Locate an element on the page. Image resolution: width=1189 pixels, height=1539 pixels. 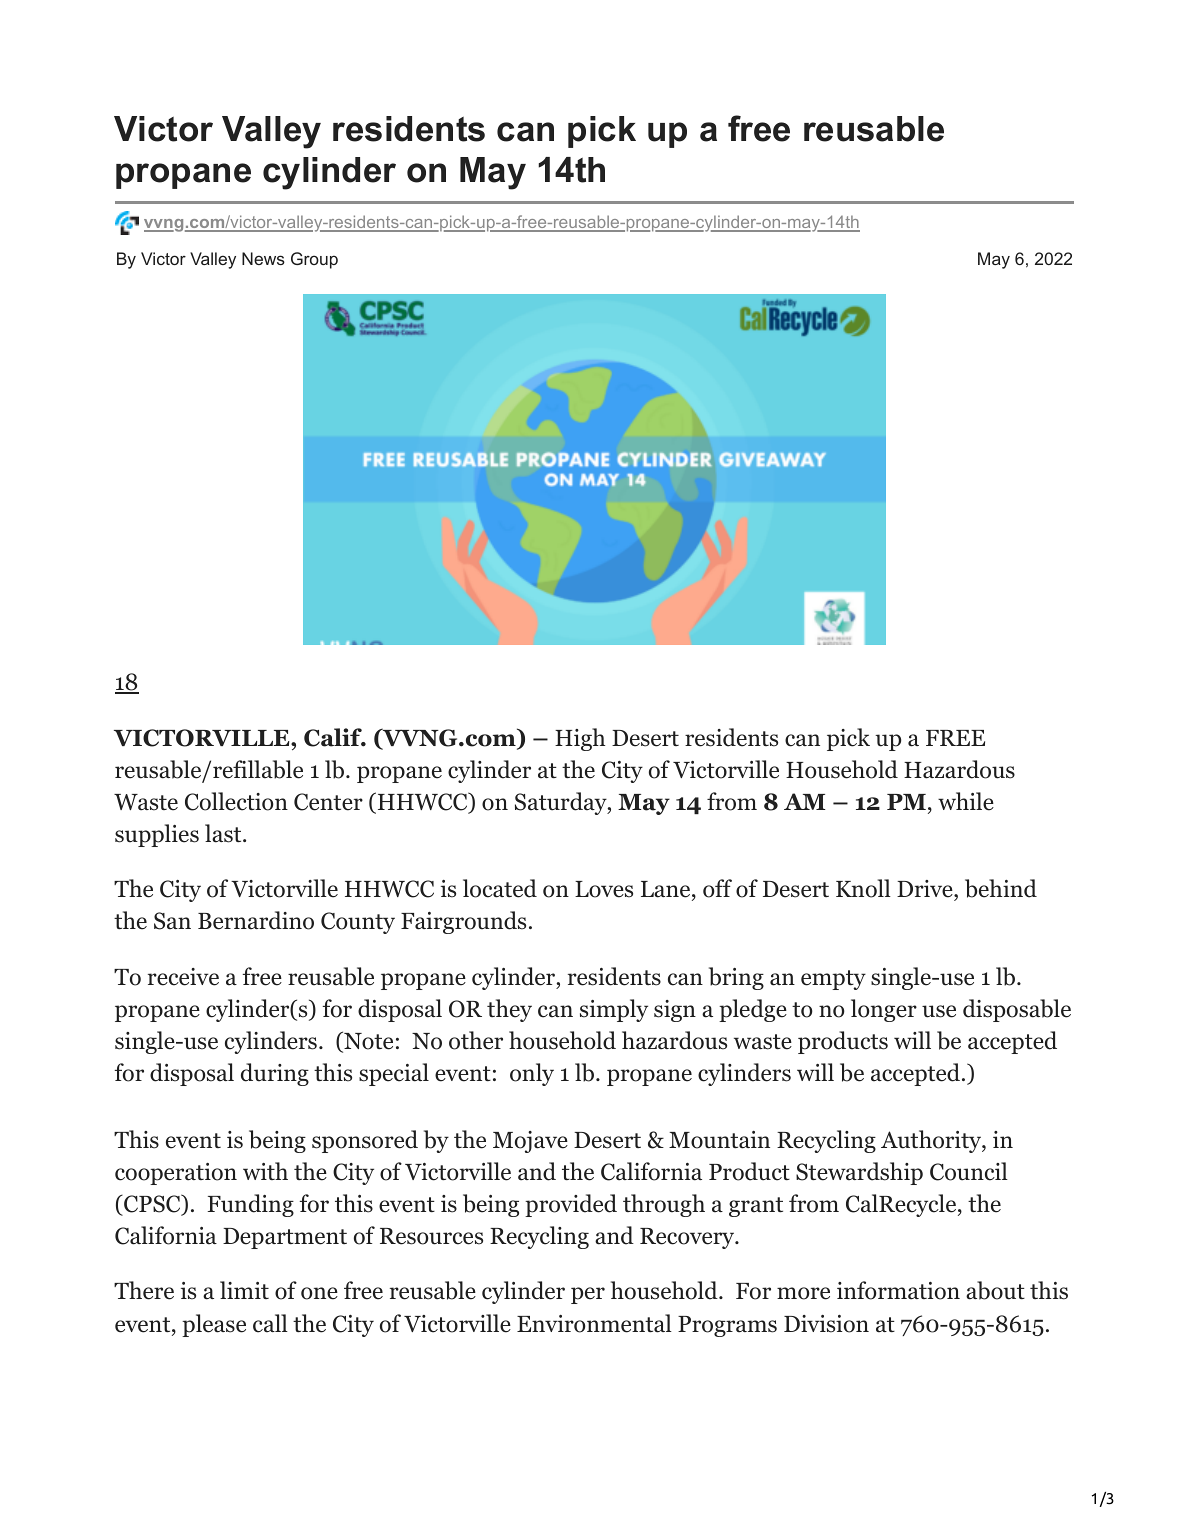
Loves is located at coordinates (604, 889).
